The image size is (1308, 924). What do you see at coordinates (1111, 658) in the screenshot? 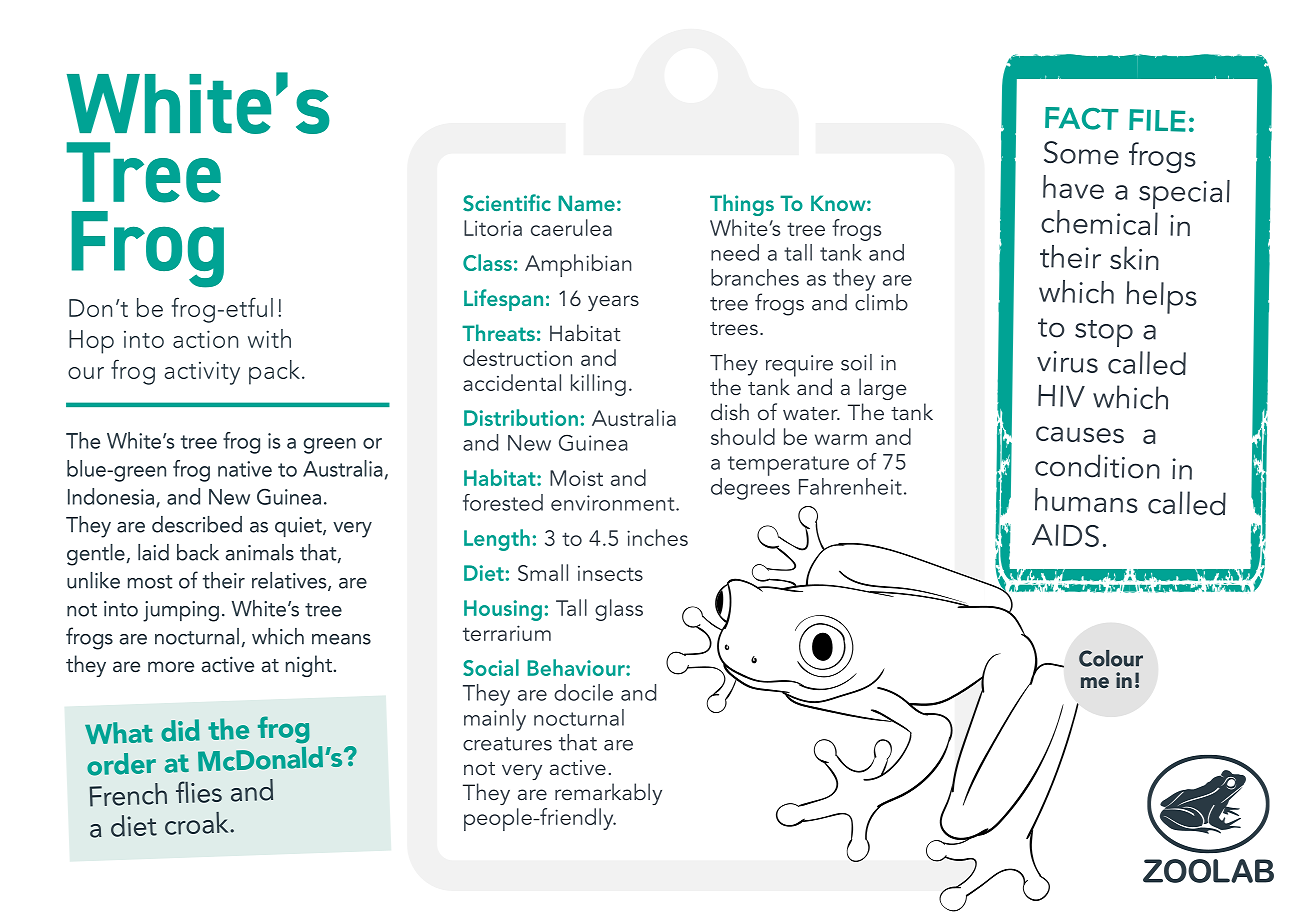
I see `Colour` at bounding box center [1111, 658].
